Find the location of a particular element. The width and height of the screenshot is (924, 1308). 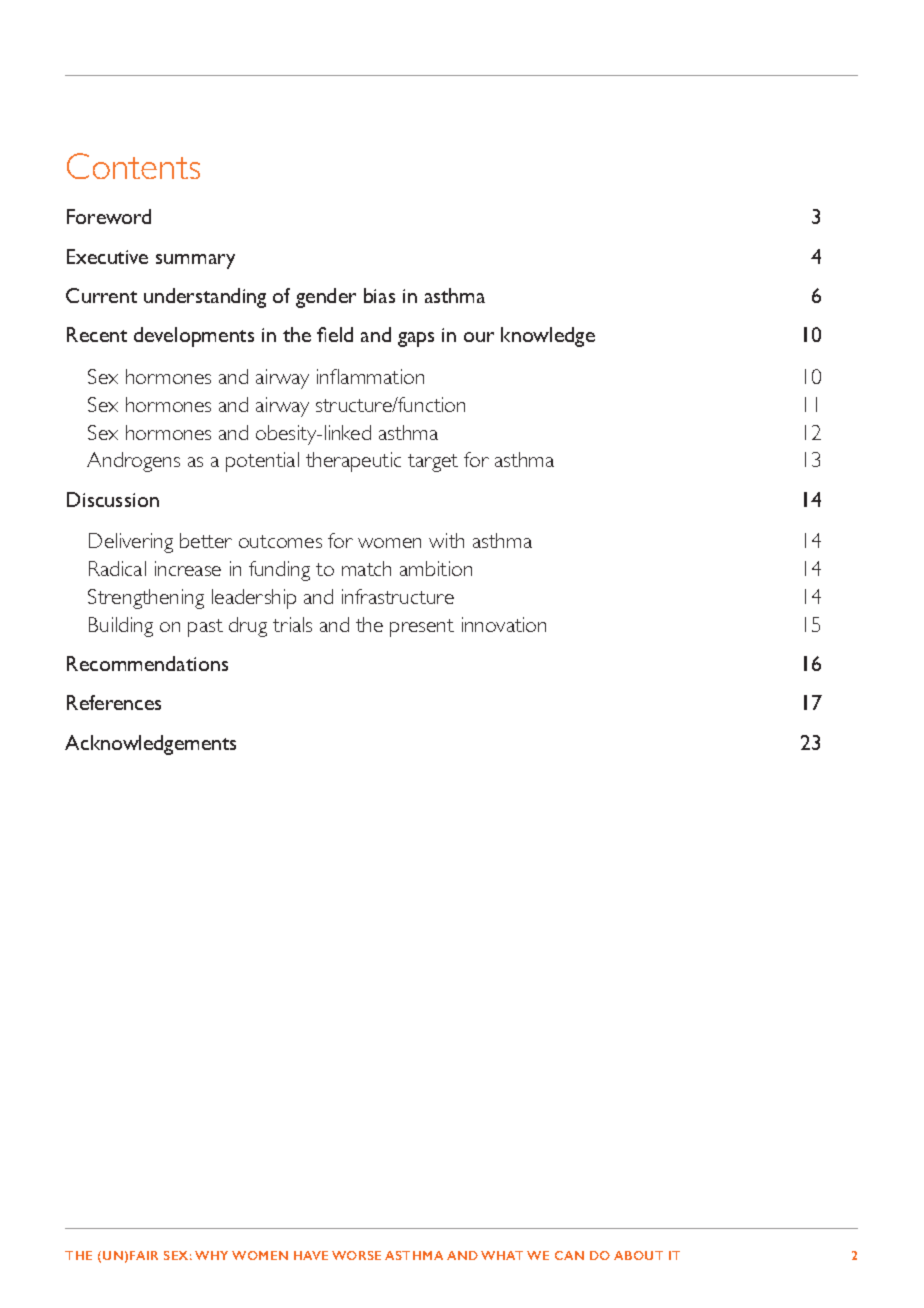

WORSE is located at coordinates (356, 1255).
